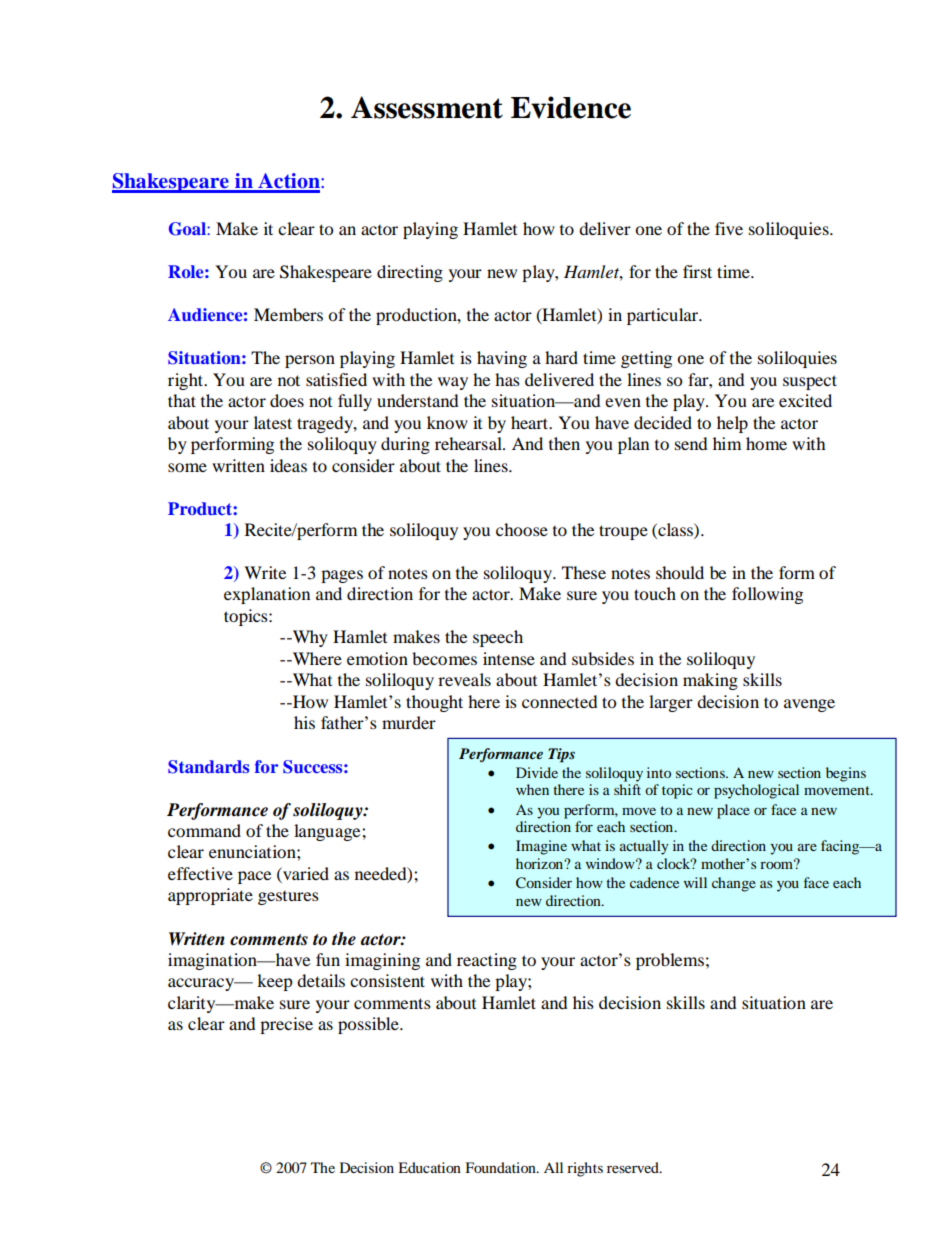 This image has height=1233, width=952. What do you see at coordinates (571, 107) in the image?
I see `Evidence` at bounding box center [571, 107].
